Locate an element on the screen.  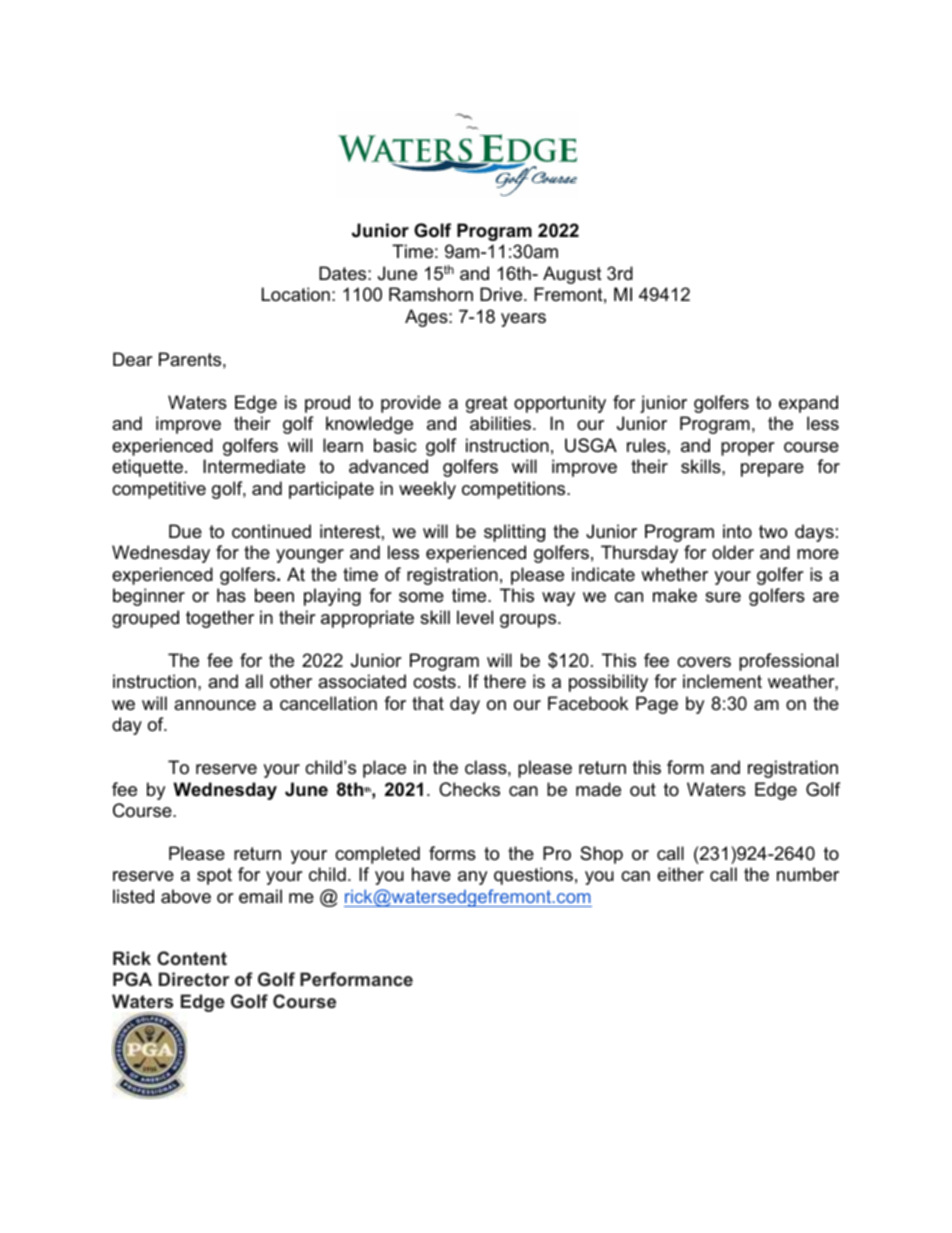
level is located at coordinates (475, 617).
